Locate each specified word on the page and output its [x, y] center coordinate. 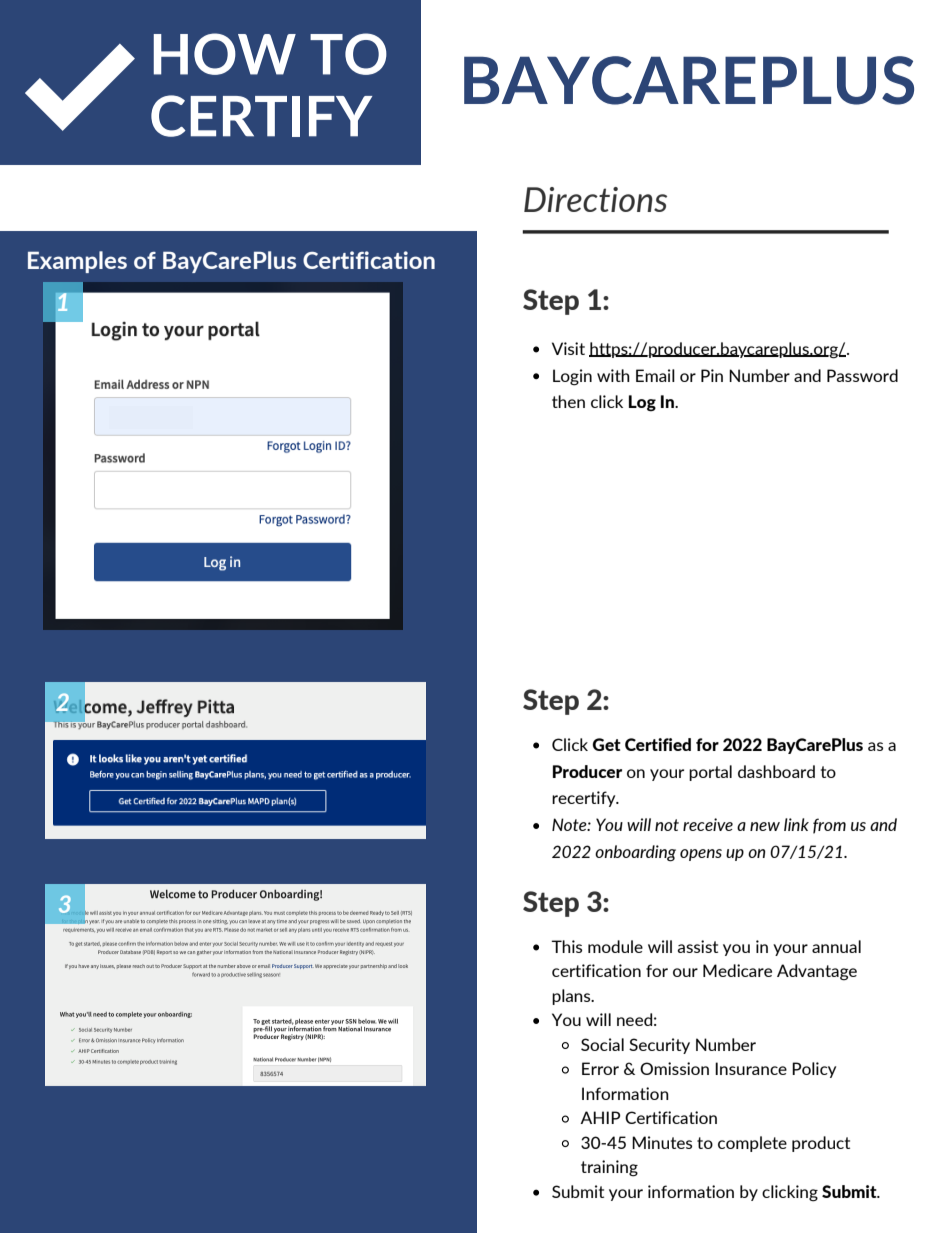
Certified [658, 744]
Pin [712, 375]
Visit [568, 348]
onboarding [635, 853]
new [765, 826]
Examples [77, 262]
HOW [225, 54]
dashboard [776, 771]
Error [600, 1068]
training [609, 1168]
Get [606, 744]
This [566, 946]
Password [862, 375]
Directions [595, 199]
